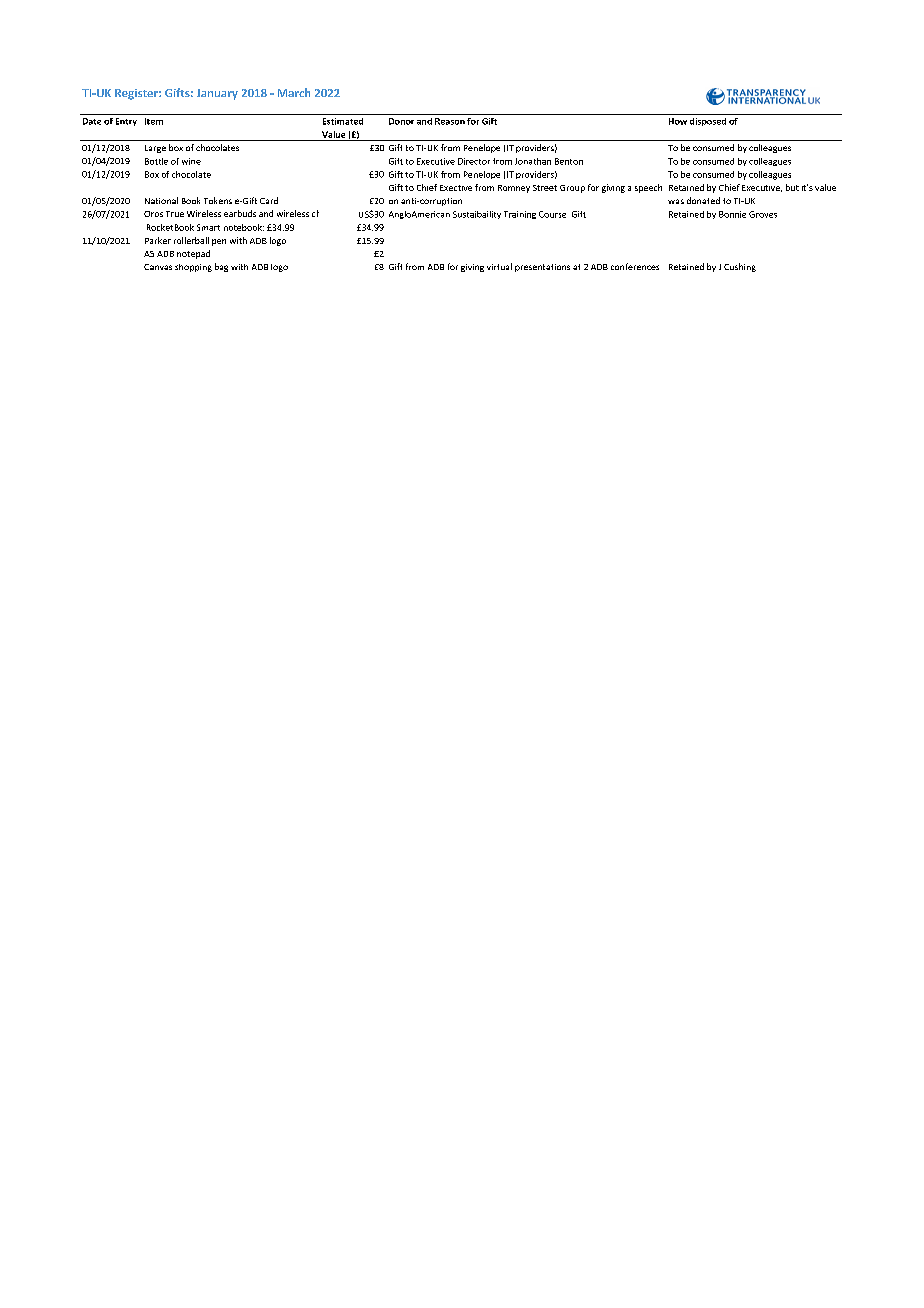 Image resolution: width=924 pixels, height=1308 pixels. I want to click on wine, so click(191, 161).
